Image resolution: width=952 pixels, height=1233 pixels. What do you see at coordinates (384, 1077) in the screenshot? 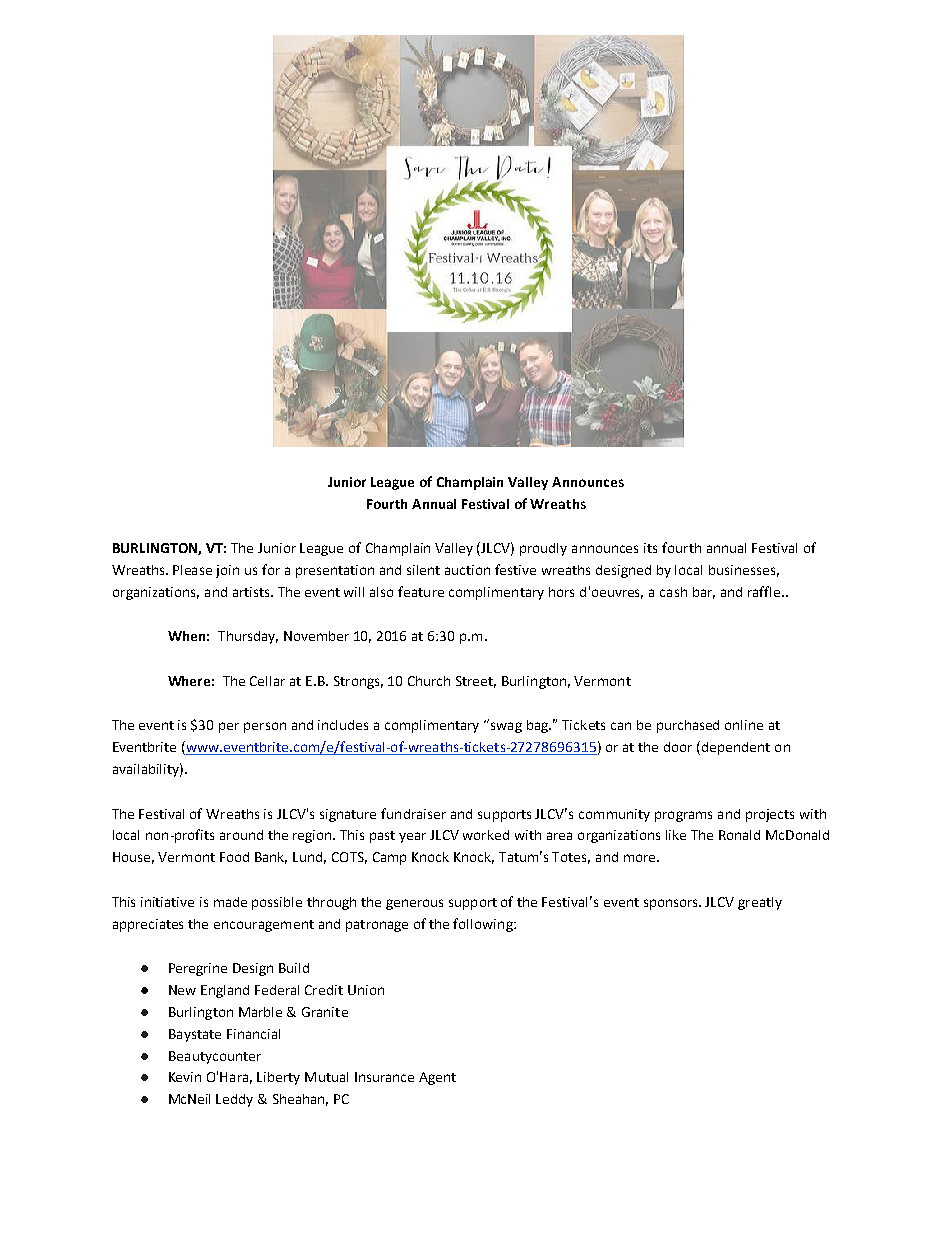
I see `Insurance` at bounding box center [384, 1077].
